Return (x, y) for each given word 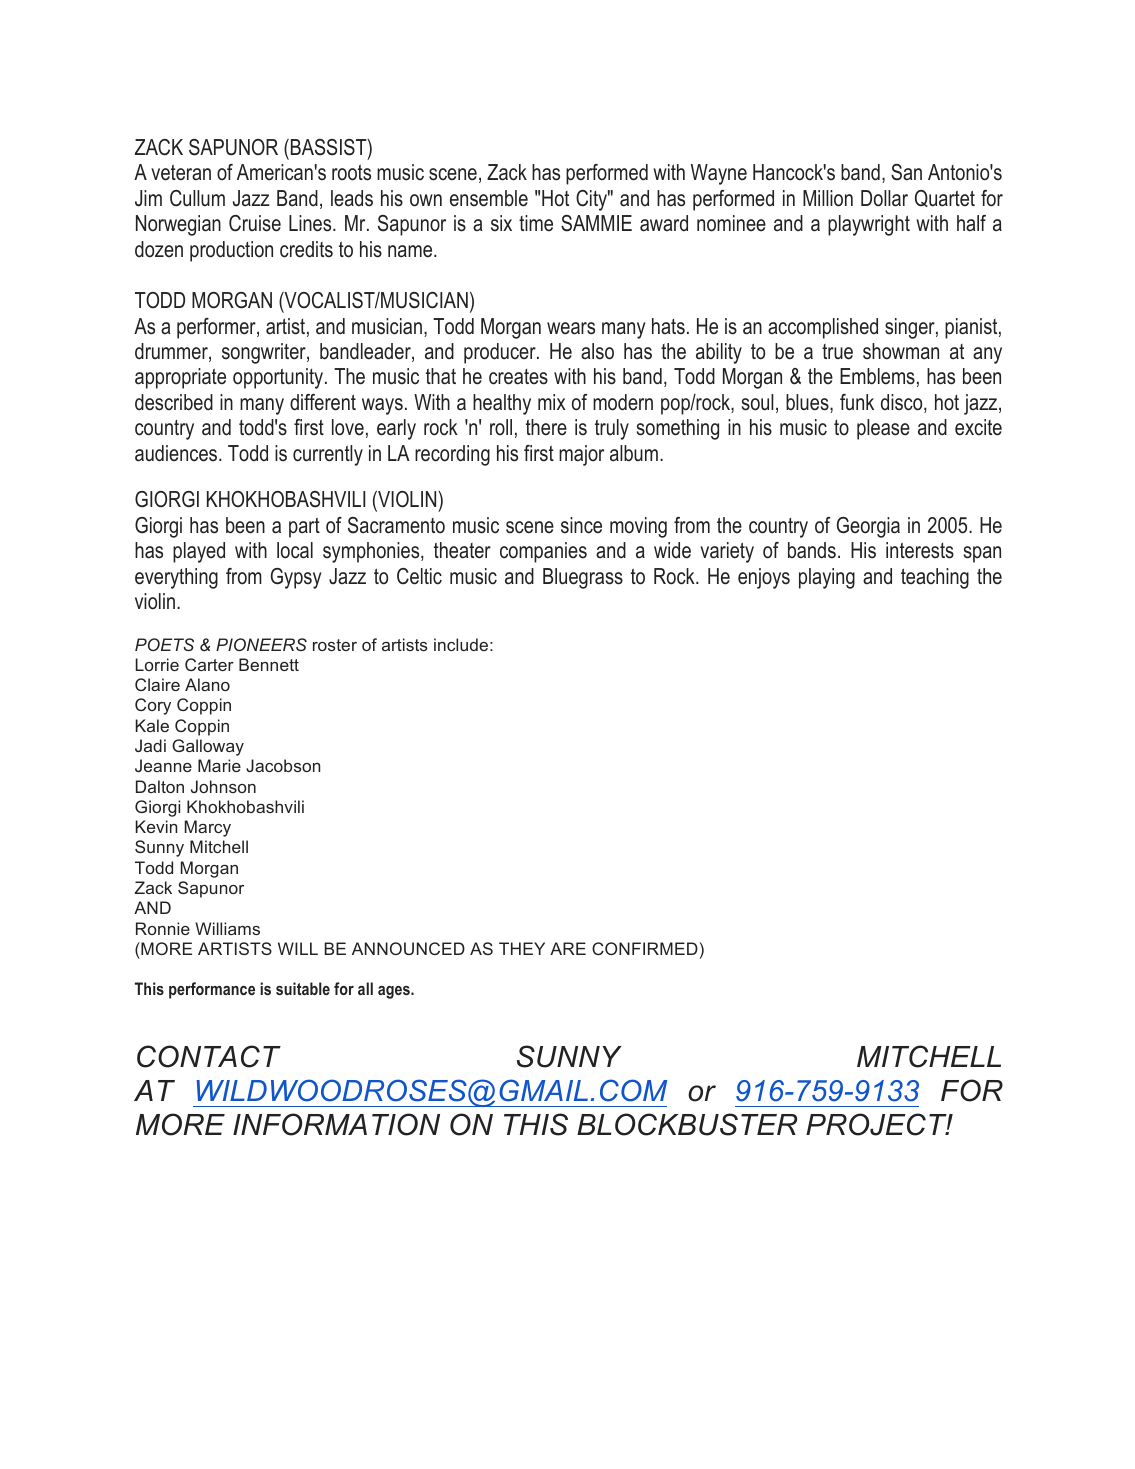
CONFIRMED (645, 948)
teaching (935, 578)
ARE (568, 948)
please (883, 429)
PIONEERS (261, 644)
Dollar (884, 198)
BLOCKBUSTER (687, 1124)
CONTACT (209, 1056)
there (546, 427)
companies (543, 552)
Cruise (255, 223)
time (536, 223)
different (323, 402)
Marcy (208, 828)
